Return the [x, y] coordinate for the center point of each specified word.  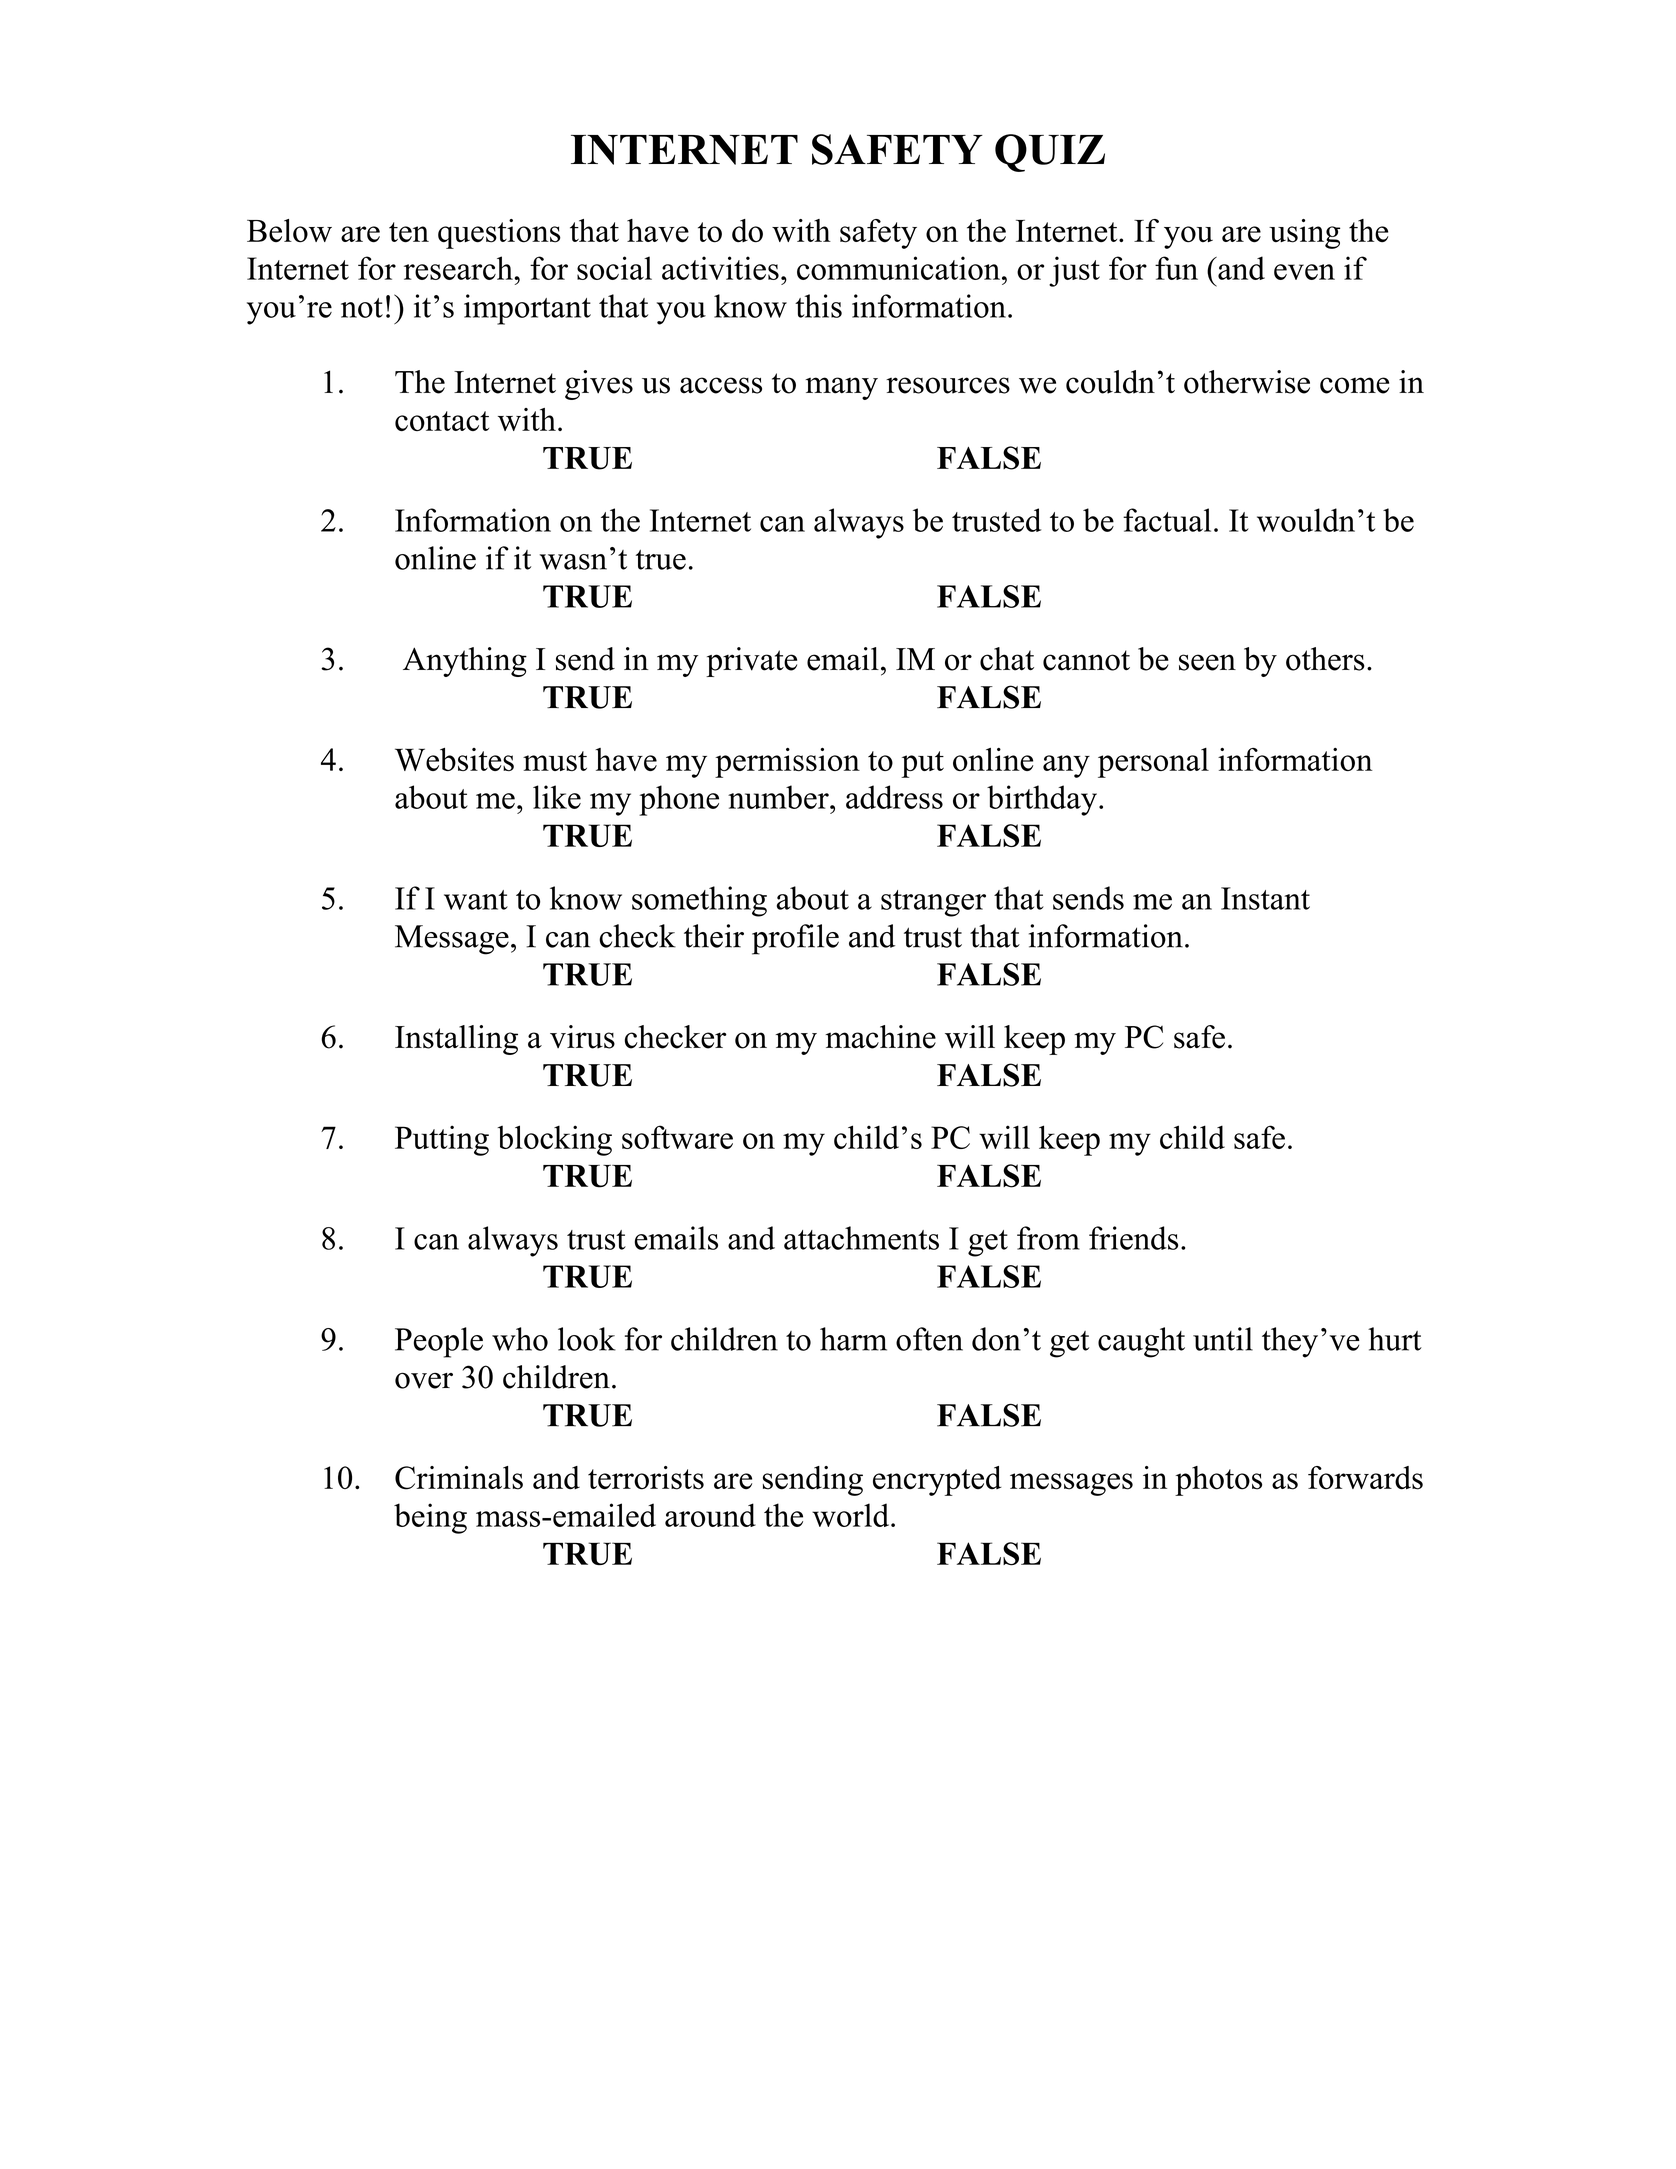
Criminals [459, 1478]
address [894, 797]
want [476, 900]
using [1304, 234]
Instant [1265, 898]
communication [900, 268]
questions [499, 234]
